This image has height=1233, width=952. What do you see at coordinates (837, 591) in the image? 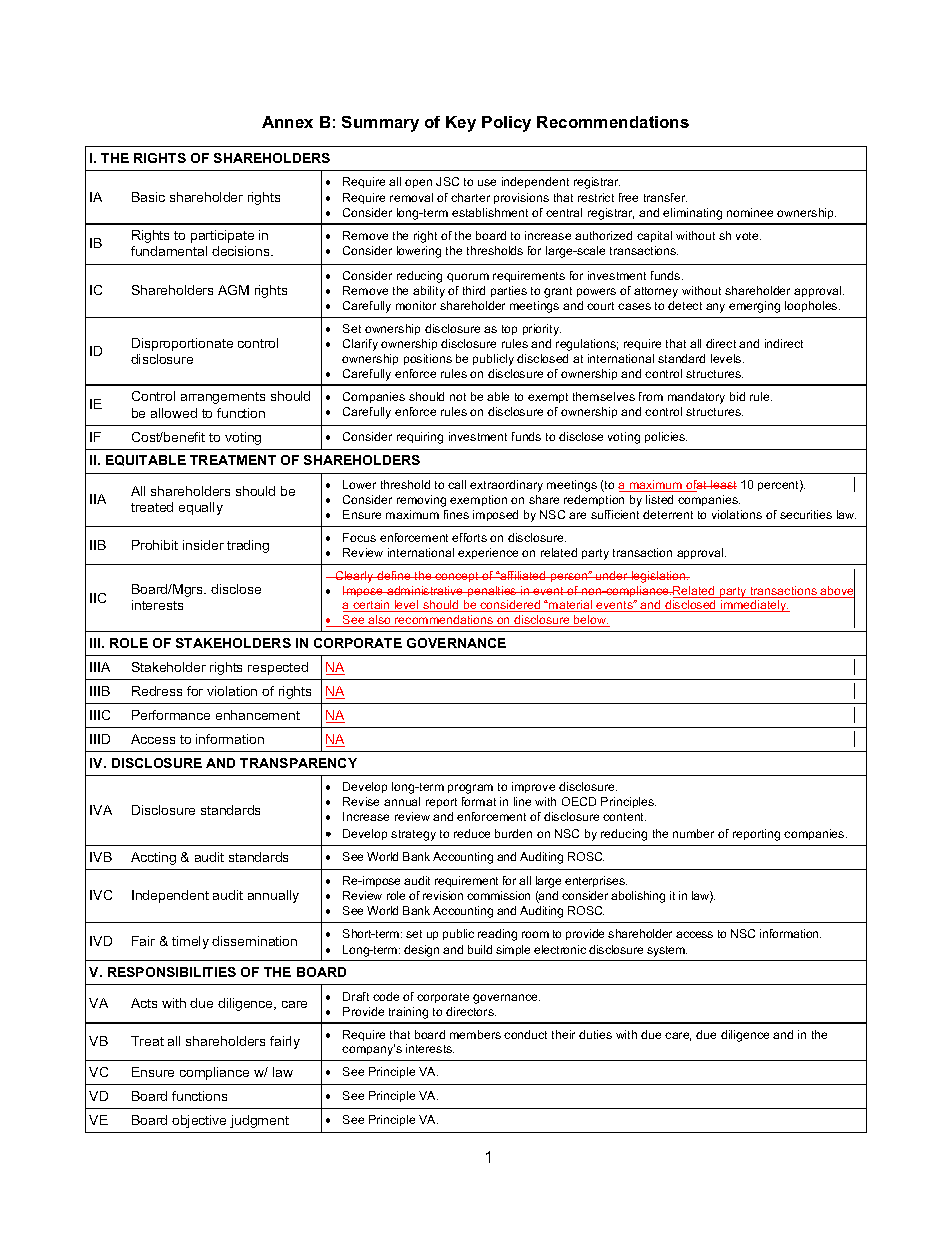
I see `above` at bounding box center [837, 591].
